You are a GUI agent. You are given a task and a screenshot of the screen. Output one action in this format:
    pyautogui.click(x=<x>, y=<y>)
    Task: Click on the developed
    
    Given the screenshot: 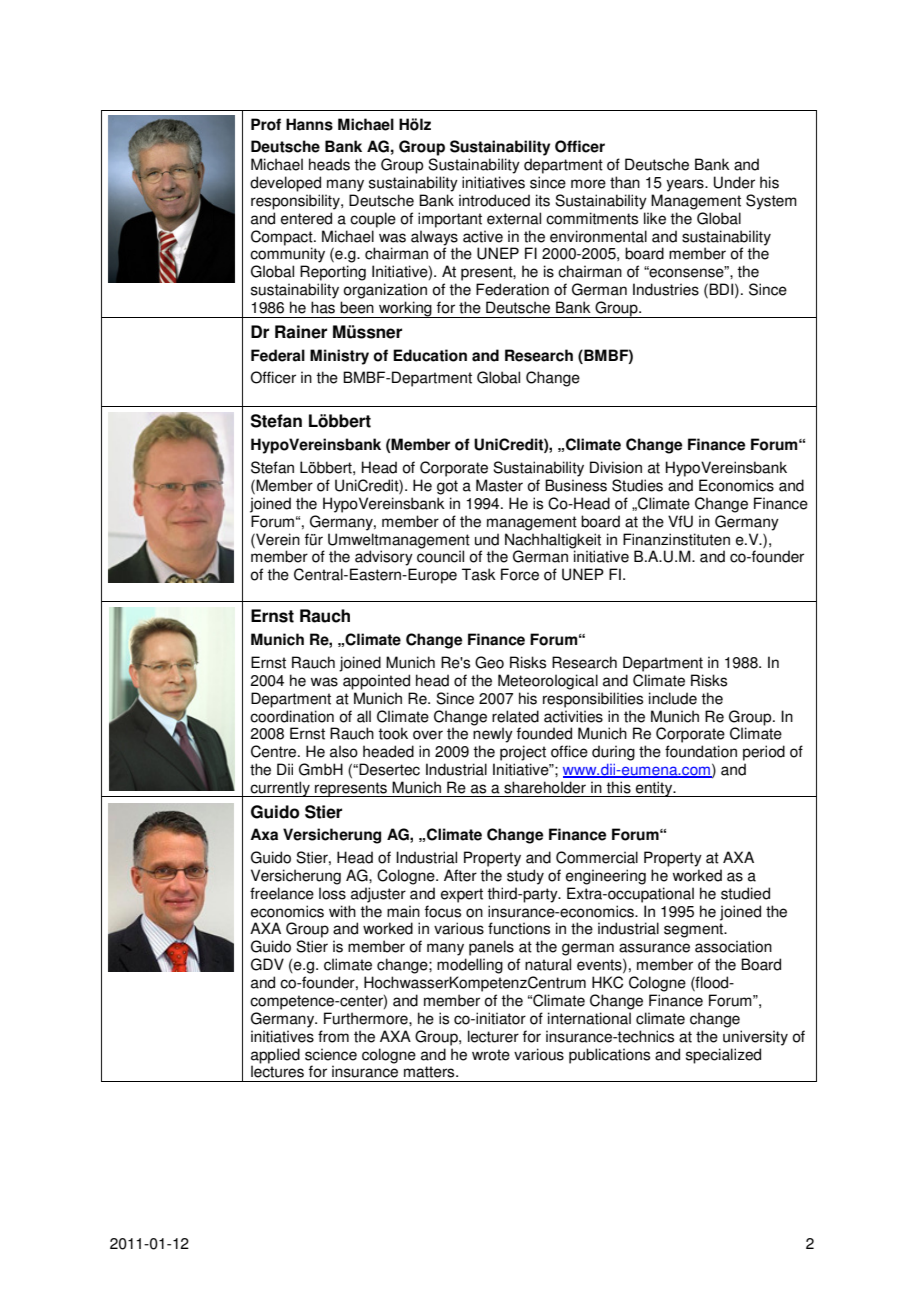 What is the action you would take?
    pyautogui.click(x=285, y=184)
